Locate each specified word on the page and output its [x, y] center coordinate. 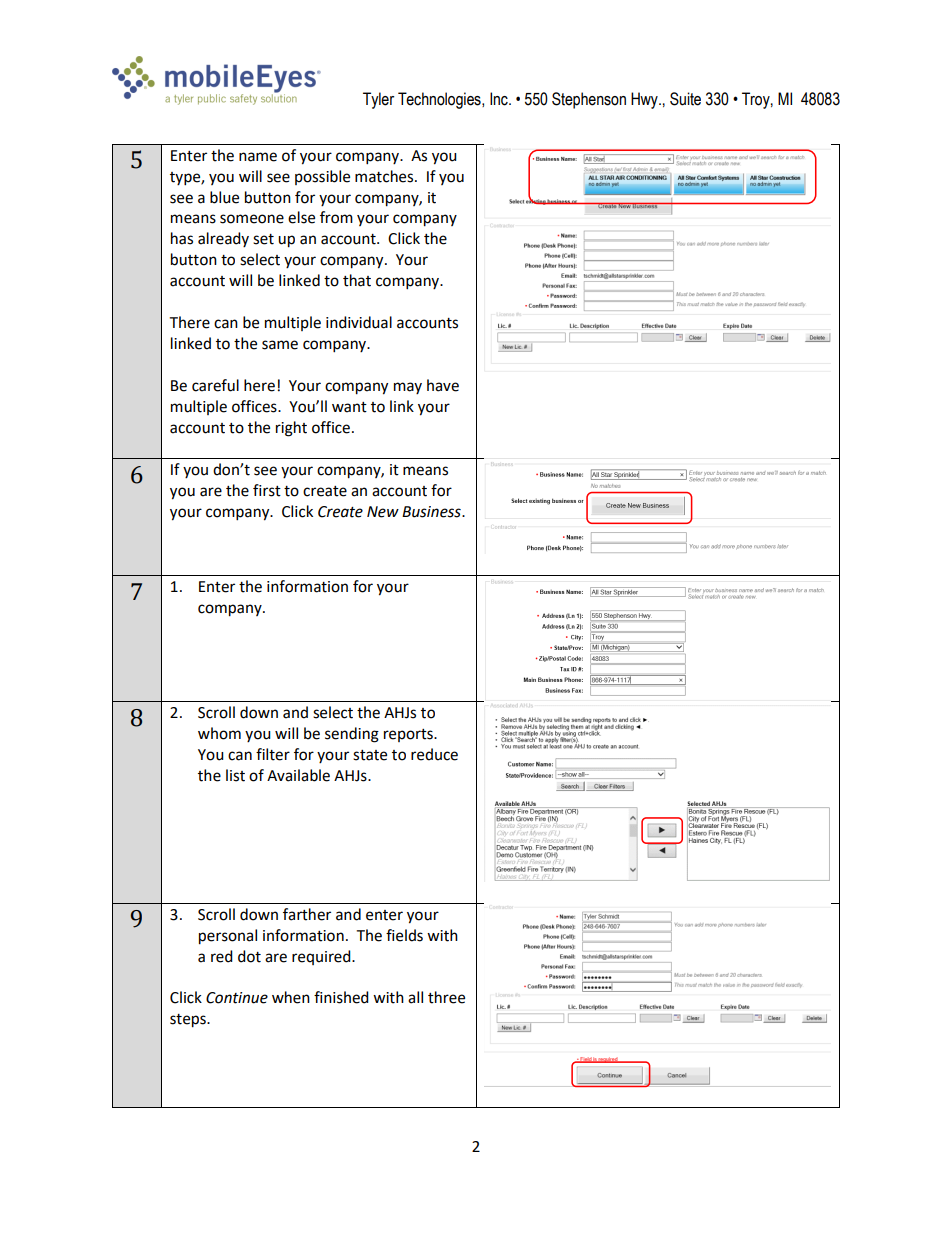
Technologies [440, 100]
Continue [237, 998]
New [383, 512]
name [258, 157]
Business [432, 512]
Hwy [645, 100]
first [267, 490]
